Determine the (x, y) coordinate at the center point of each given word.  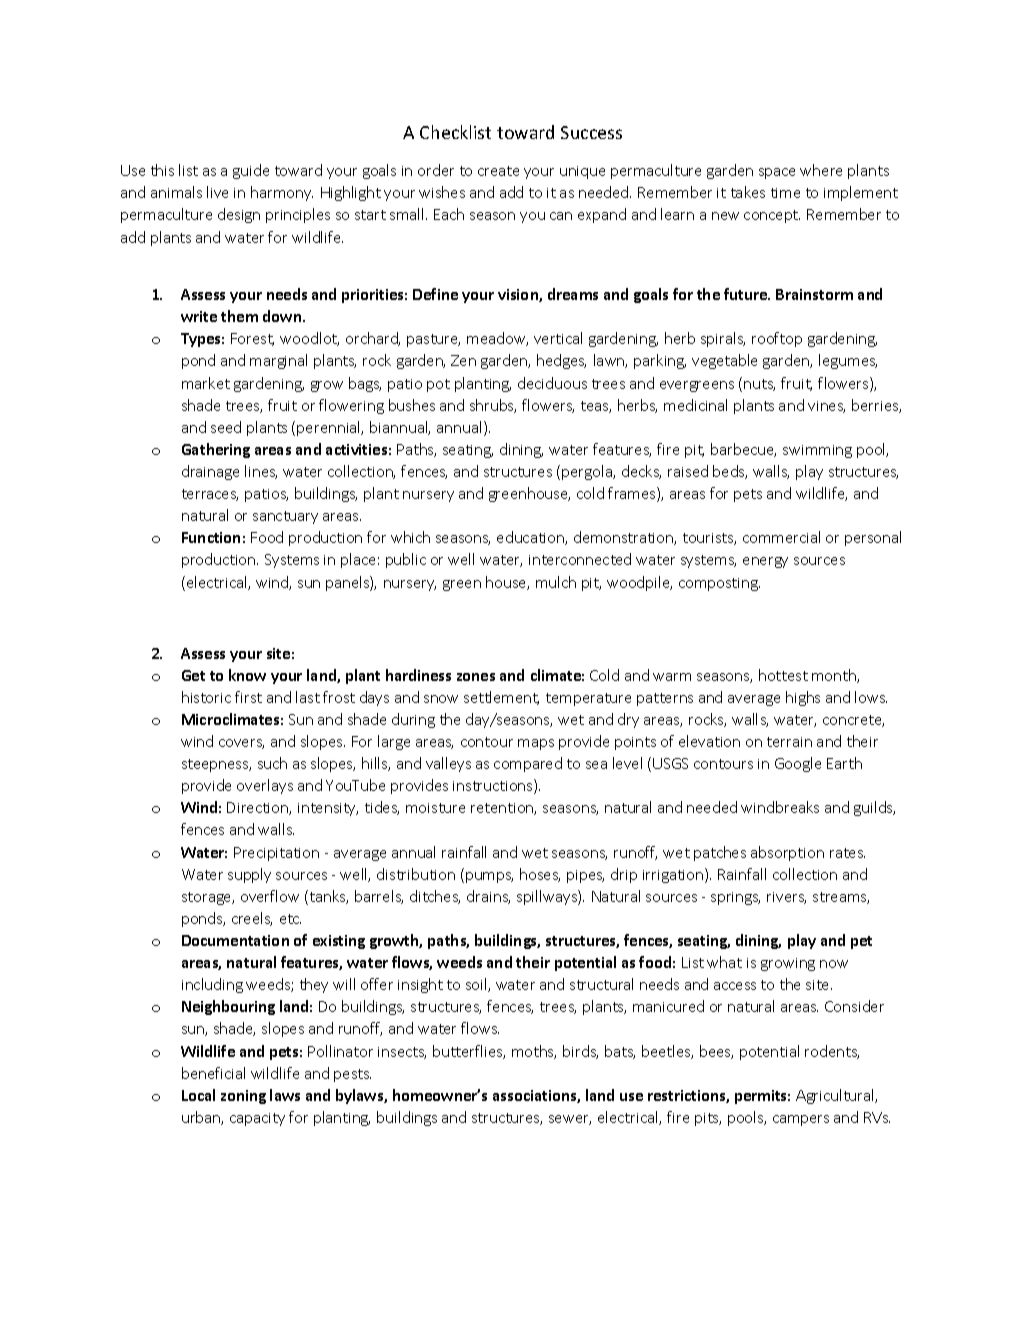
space (777, 173)
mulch (556, 582)
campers (801, 1120)
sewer (570, 1120)
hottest (783, 675)
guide (251, 171)
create (498, 171)
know (247, 675)
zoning (243, 1097)
